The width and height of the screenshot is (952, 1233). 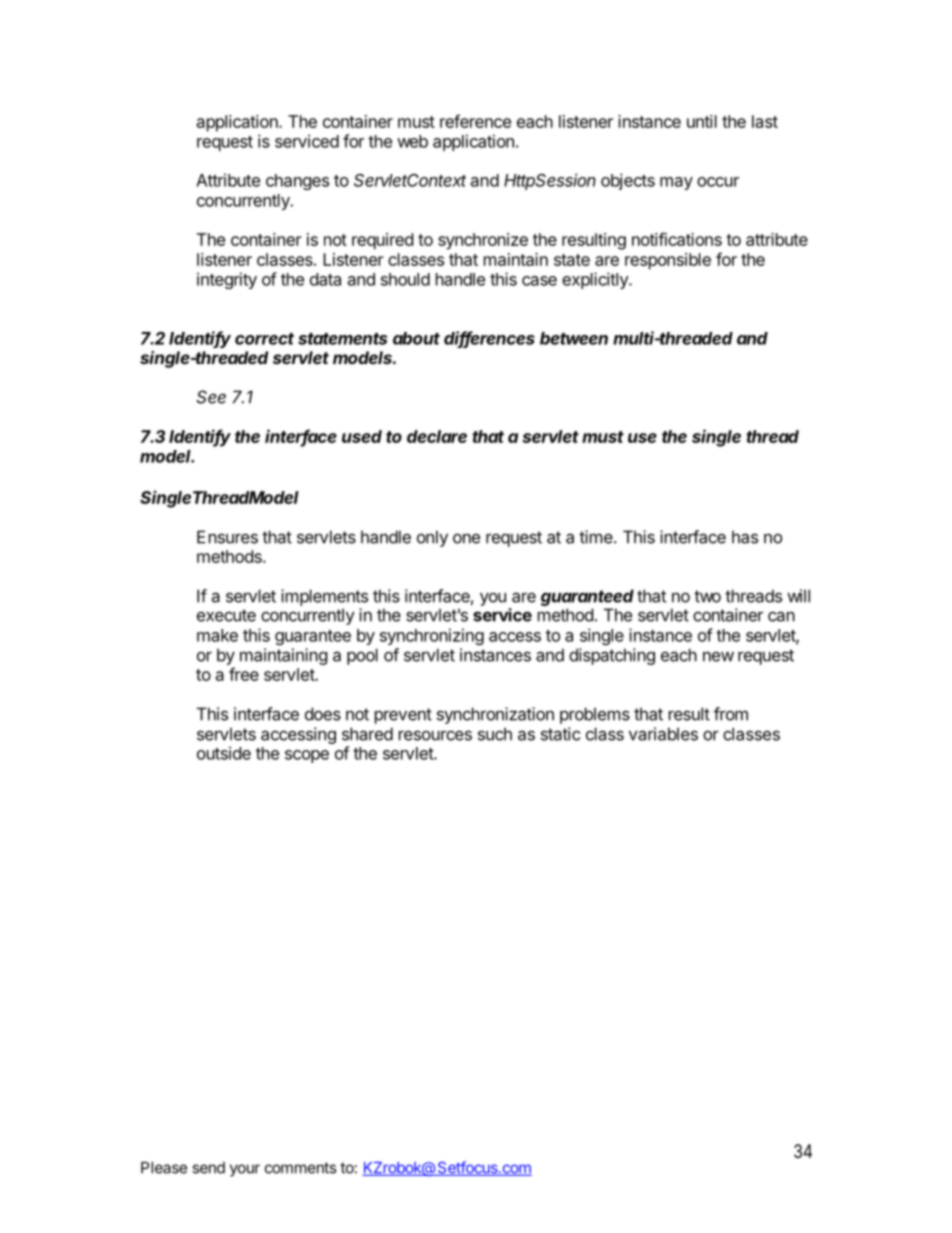 What do you see at coordinates (475, 121) in the screenshot?
I see `reference` at bounding box center [475, 121].
